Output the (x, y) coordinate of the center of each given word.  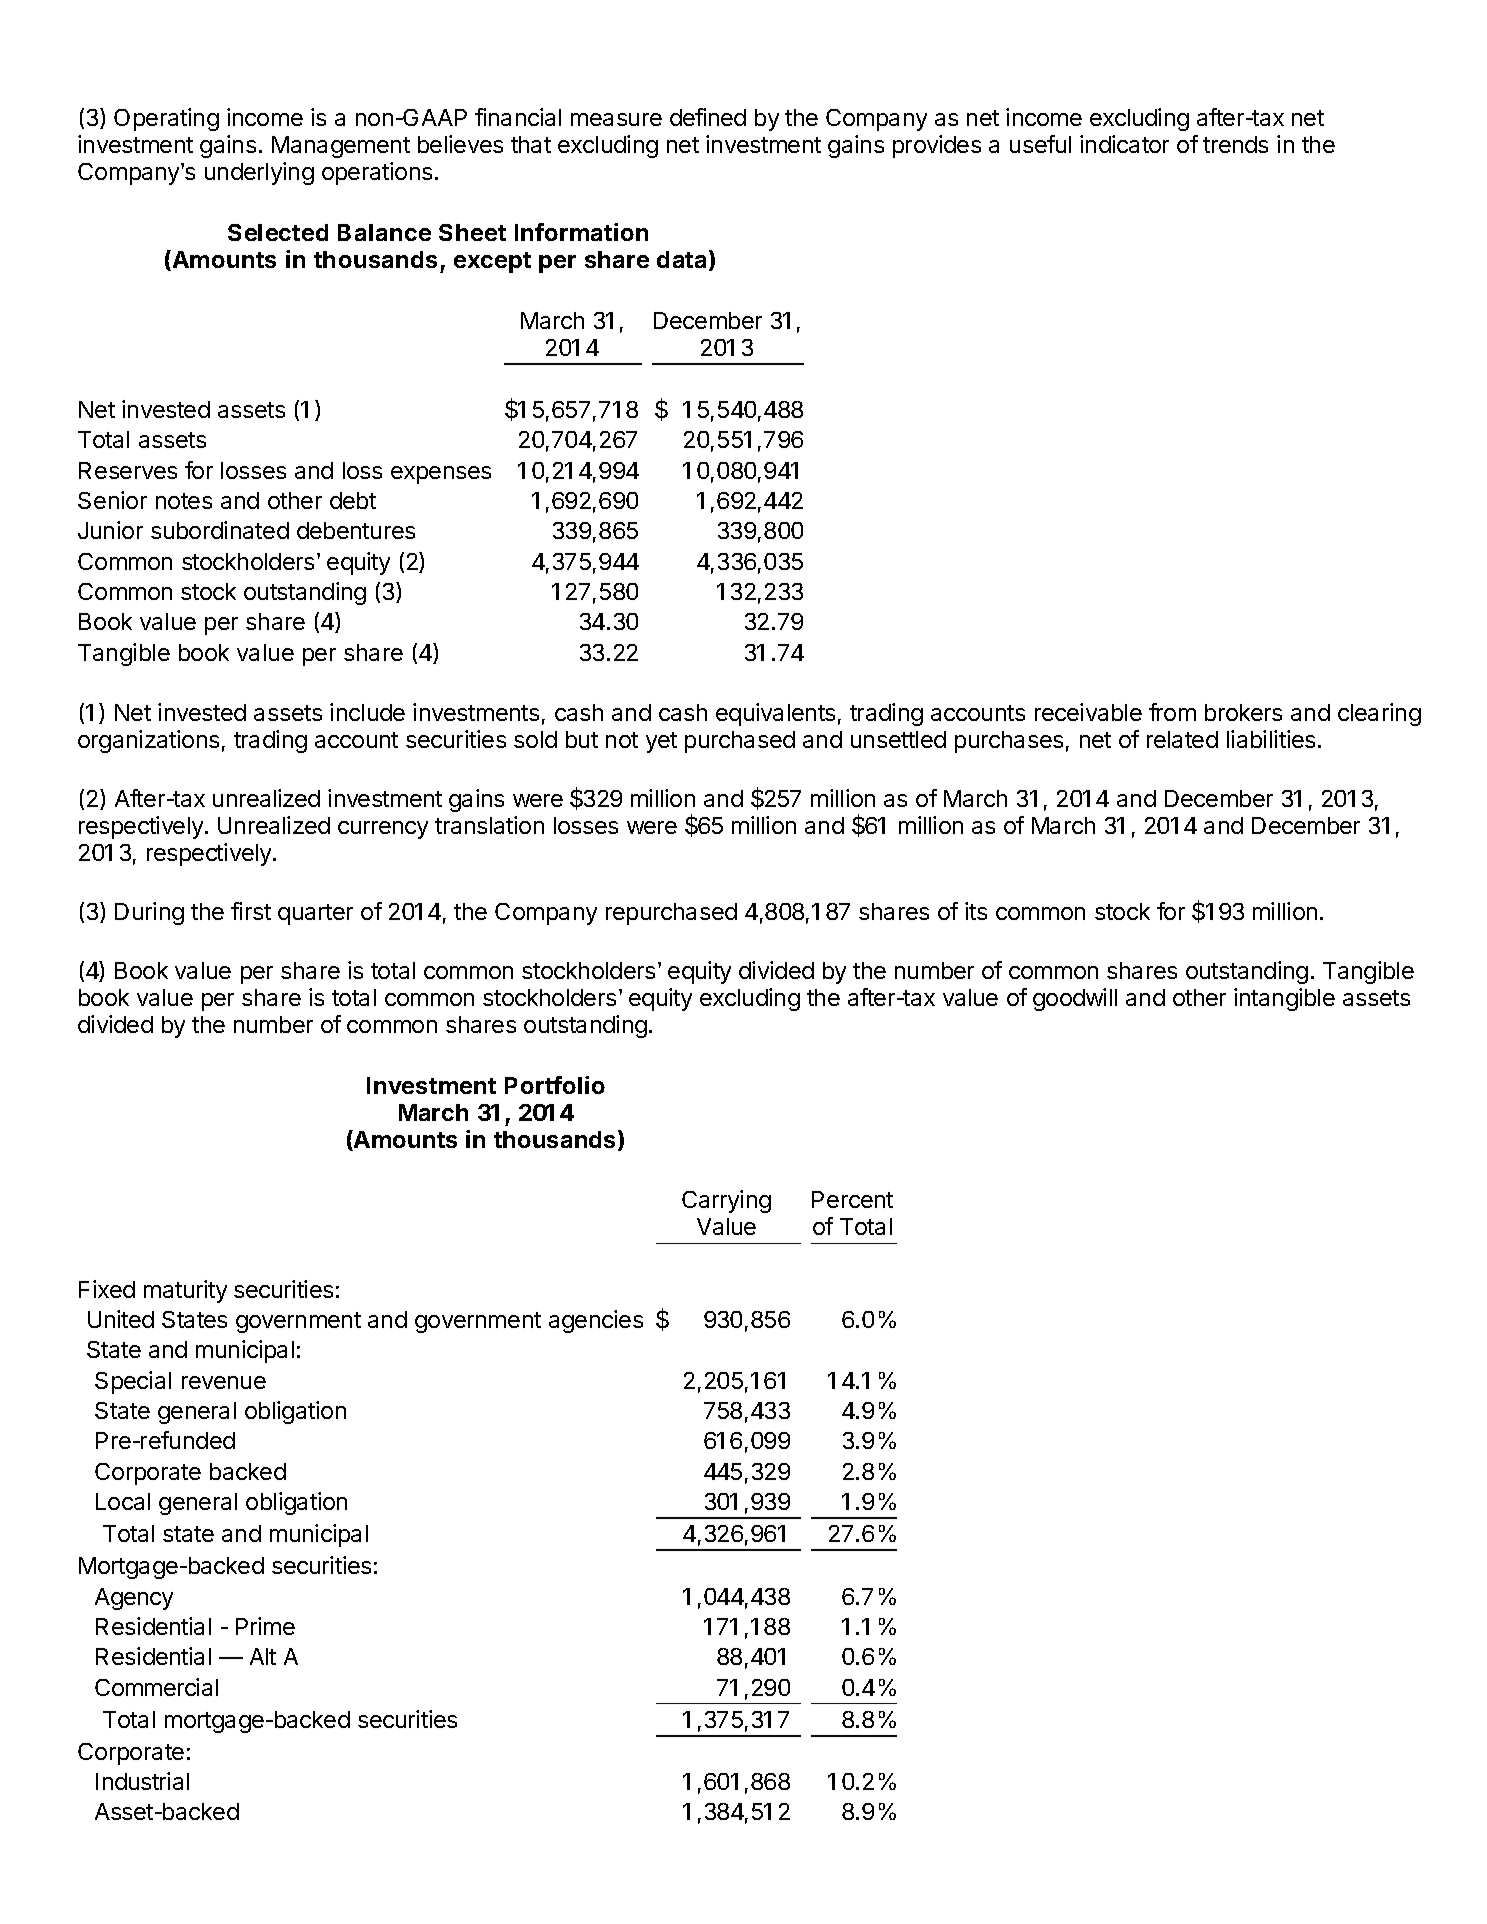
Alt (263, 1656)
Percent (852, 1199)
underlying (259, 173)
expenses (441, 475)
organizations (148, 741)
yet (661, 742)
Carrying (726, 1201)
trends (1235, 144)
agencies (596, 1321)
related (1182, 739)
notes (184, 501)
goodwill (1075, 999)
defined (708, 117)
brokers (1243, 712)
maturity (185, 1291)
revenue (224, 1382)
